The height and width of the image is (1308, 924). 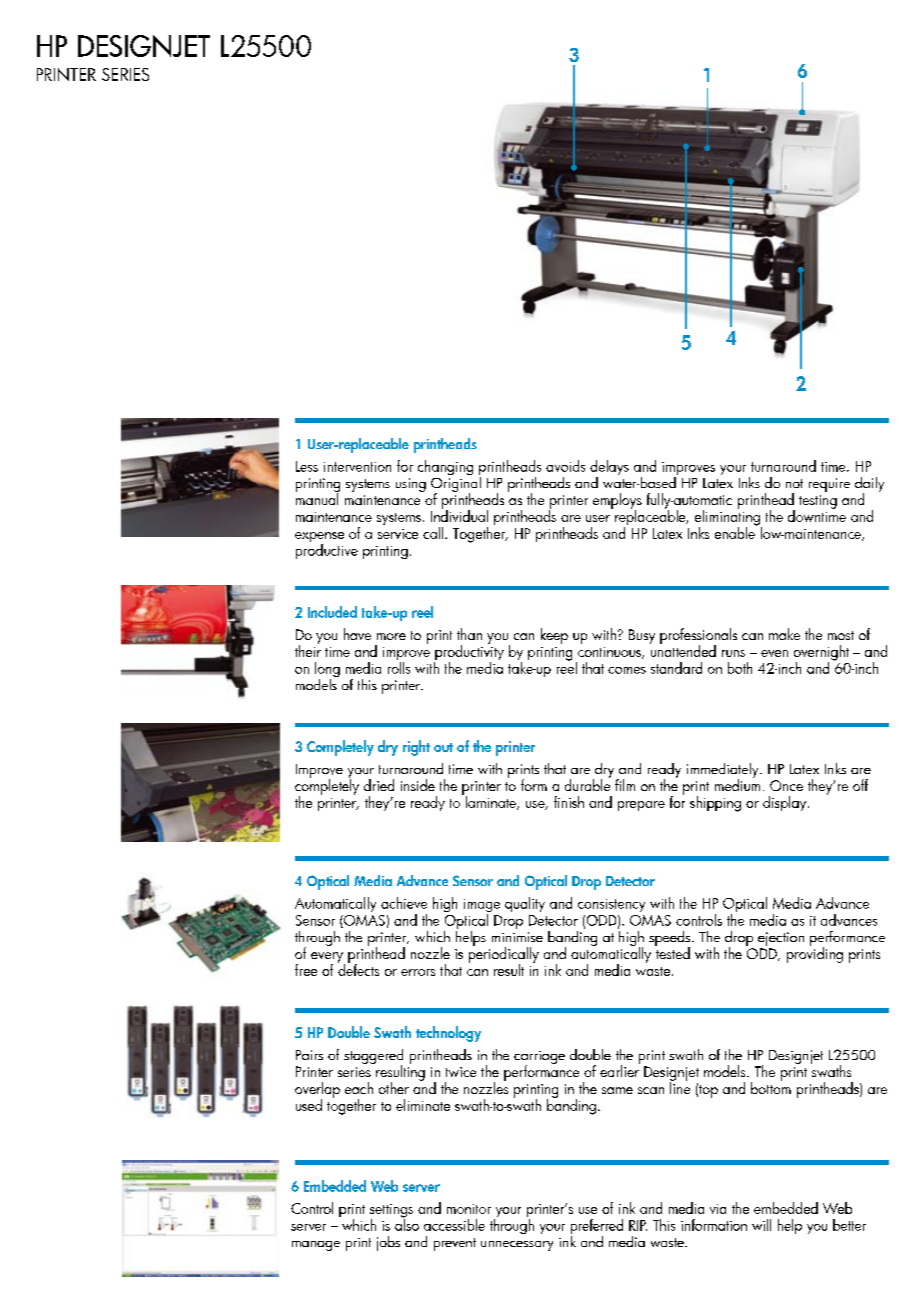 What do you see at coordinates (554, 636) in the image?
I see `keep` at bounding box center [554, 636].
